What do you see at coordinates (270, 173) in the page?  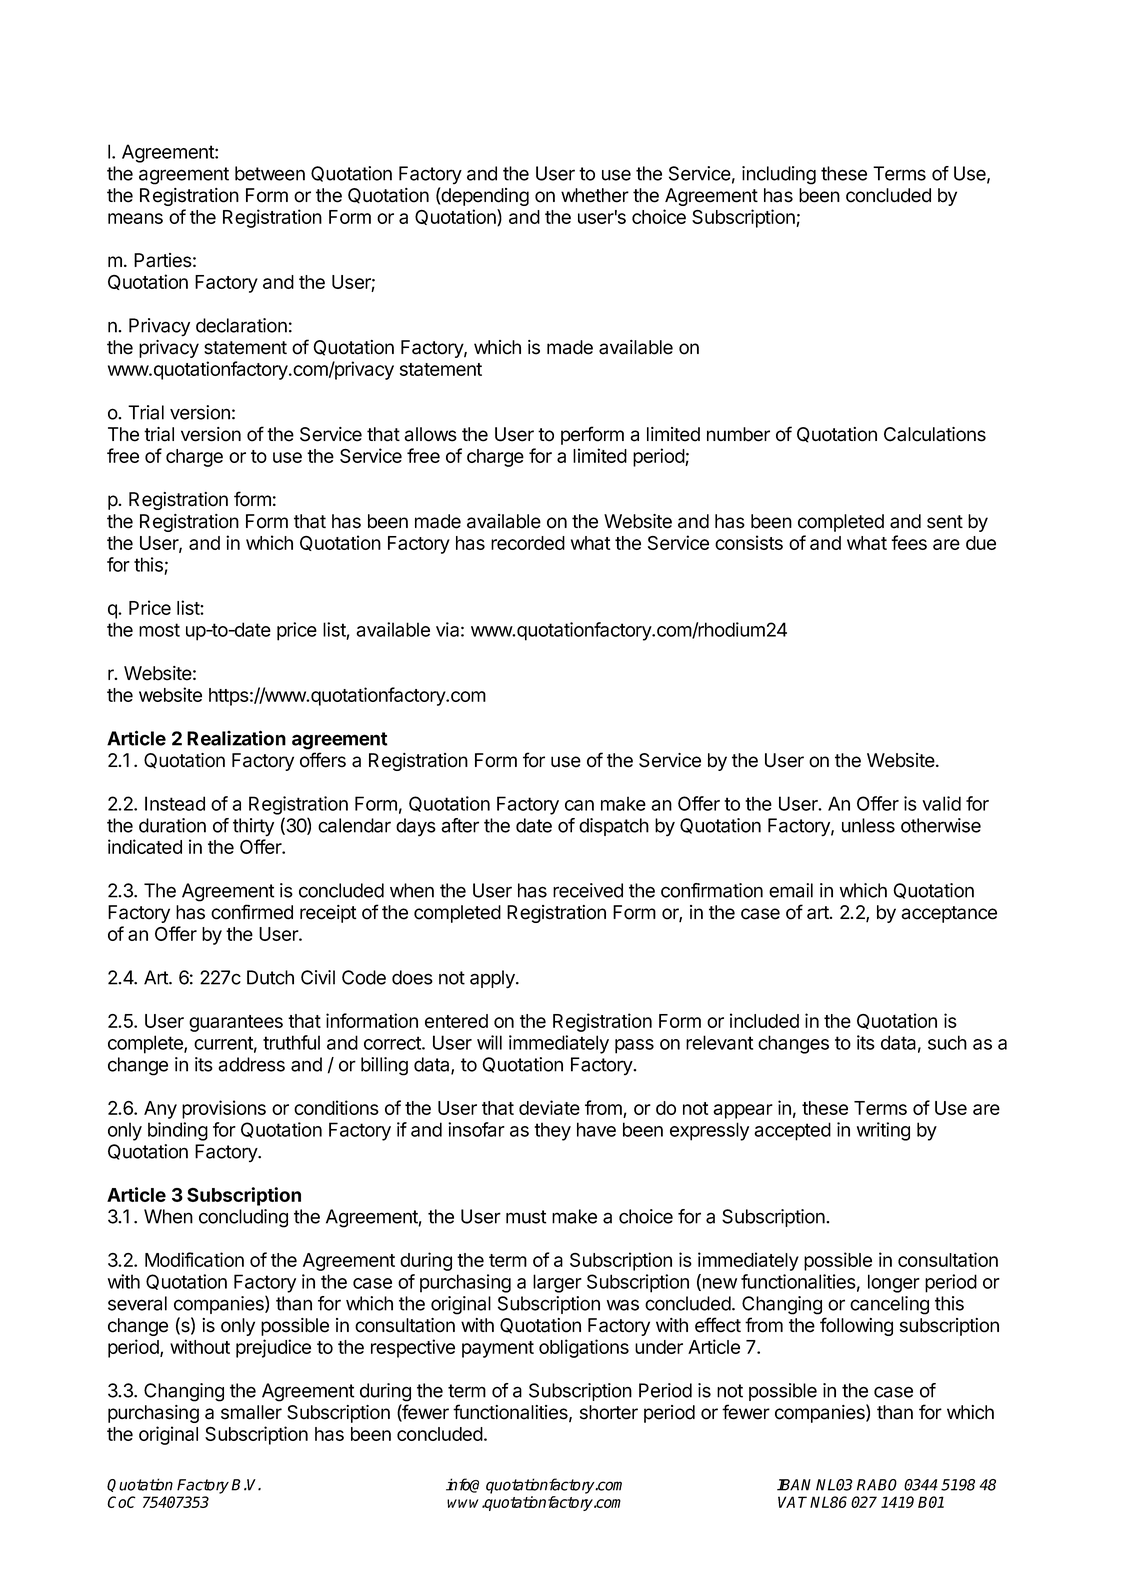 I see `between` at bounding box center [270, 173].
